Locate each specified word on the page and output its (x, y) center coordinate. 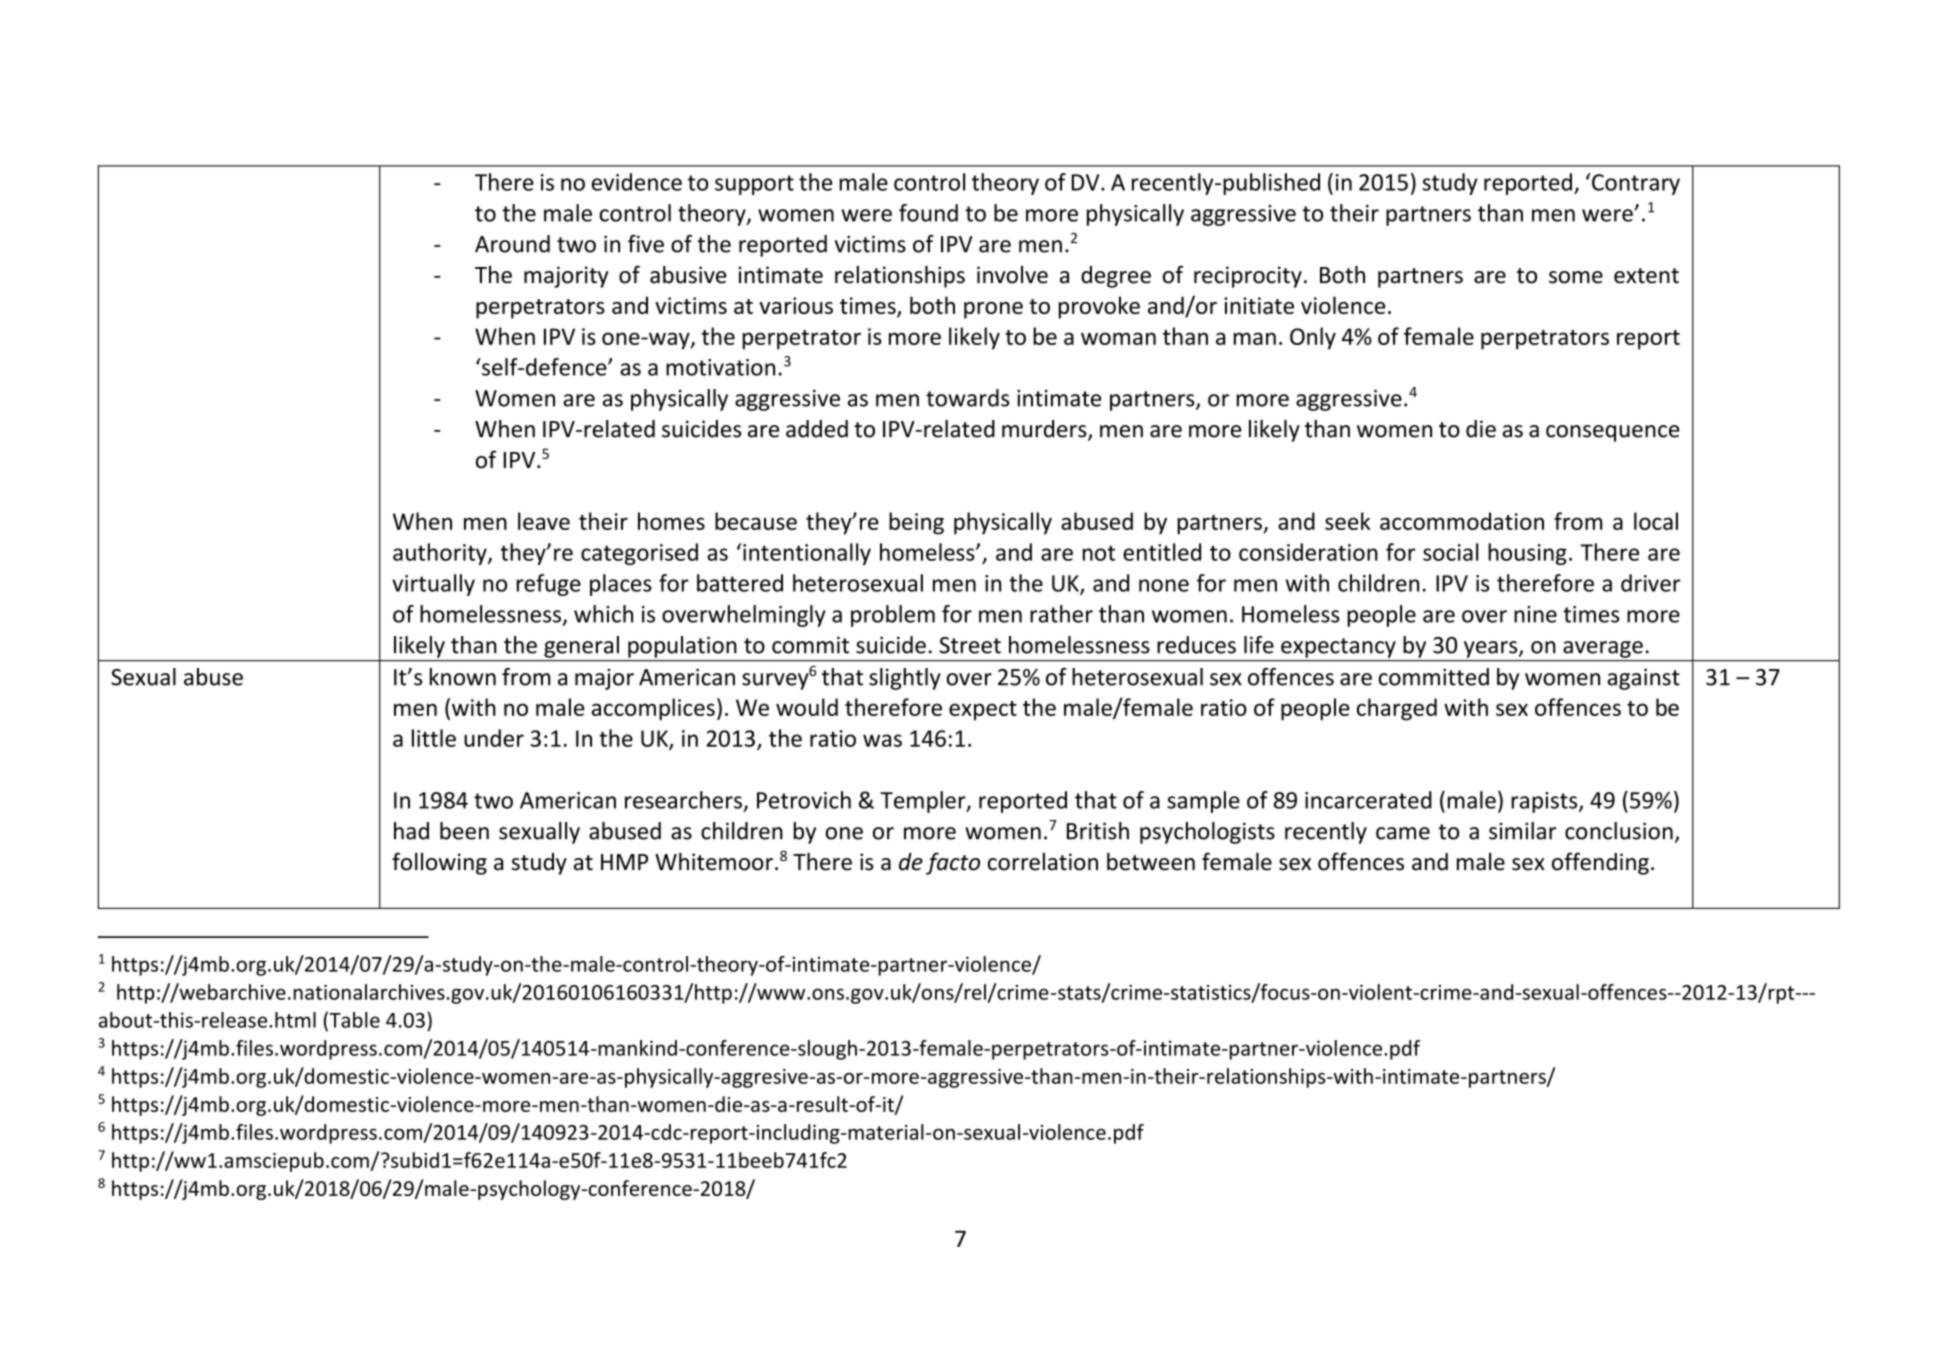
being (916, 523)
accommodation (1462, 521)
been (464, 831)
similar (1522, 831)
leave (544, 521)
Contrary (1635, 184)
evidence (637, 182)
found (928, 213)
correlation (1043, 862)
